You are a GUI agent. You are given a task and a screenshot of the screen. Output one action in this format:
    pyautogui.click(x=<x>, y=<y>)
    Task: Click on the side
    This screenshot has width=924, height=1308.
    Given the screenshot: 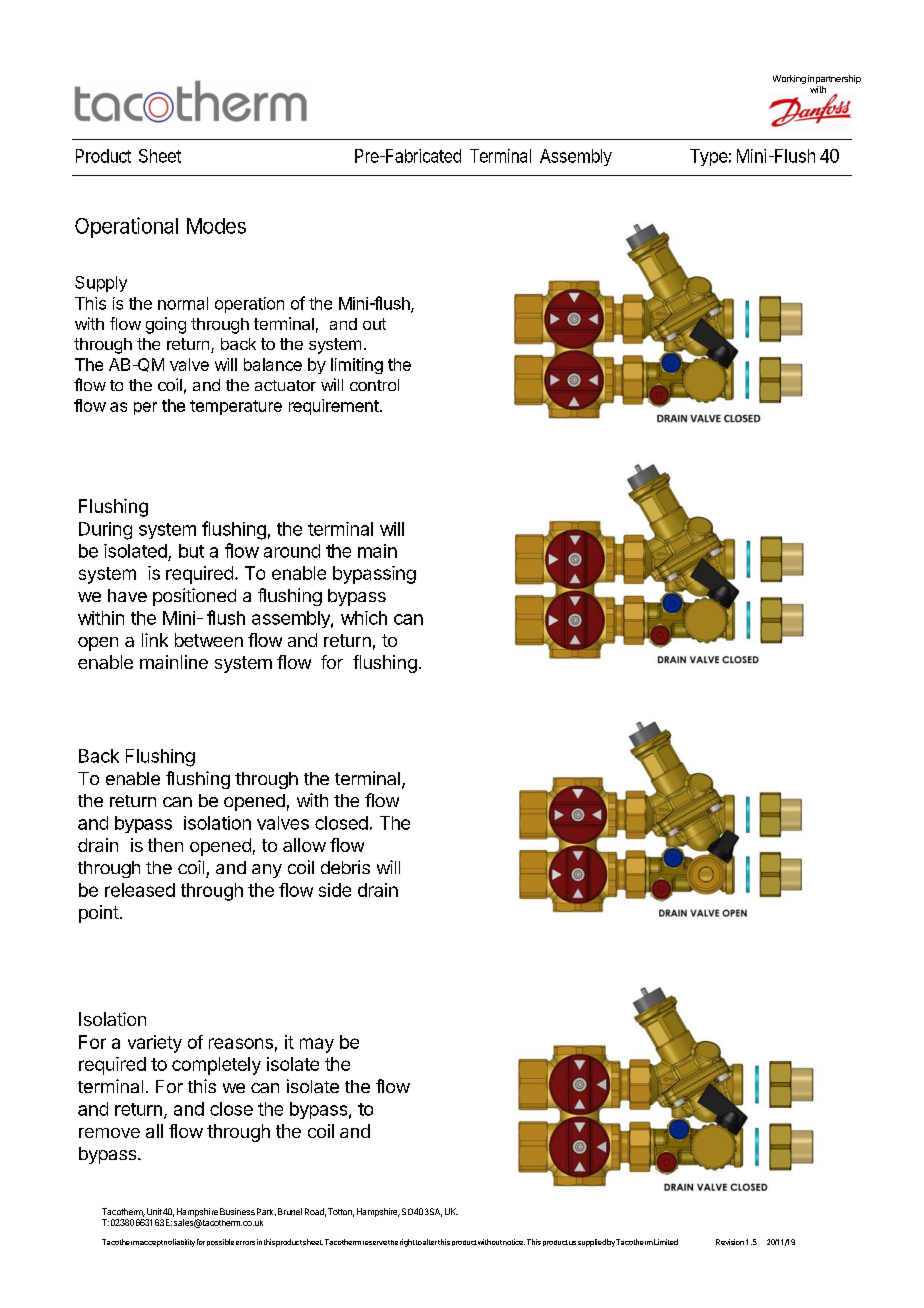 What is the action you would take?
    pyautogui.click(x=335, y=890)
